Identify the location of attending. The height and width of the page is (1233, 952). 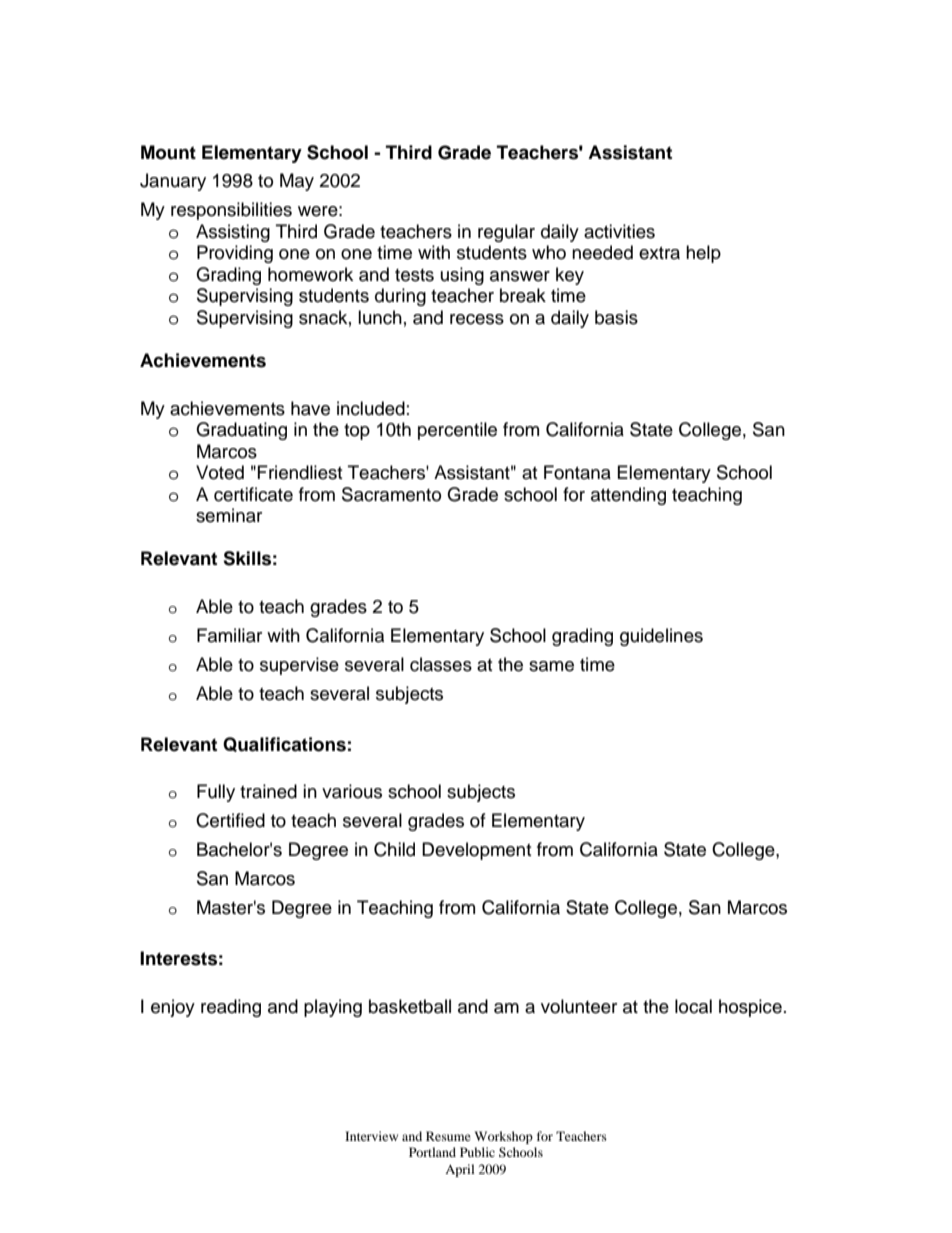
(628, 496).
